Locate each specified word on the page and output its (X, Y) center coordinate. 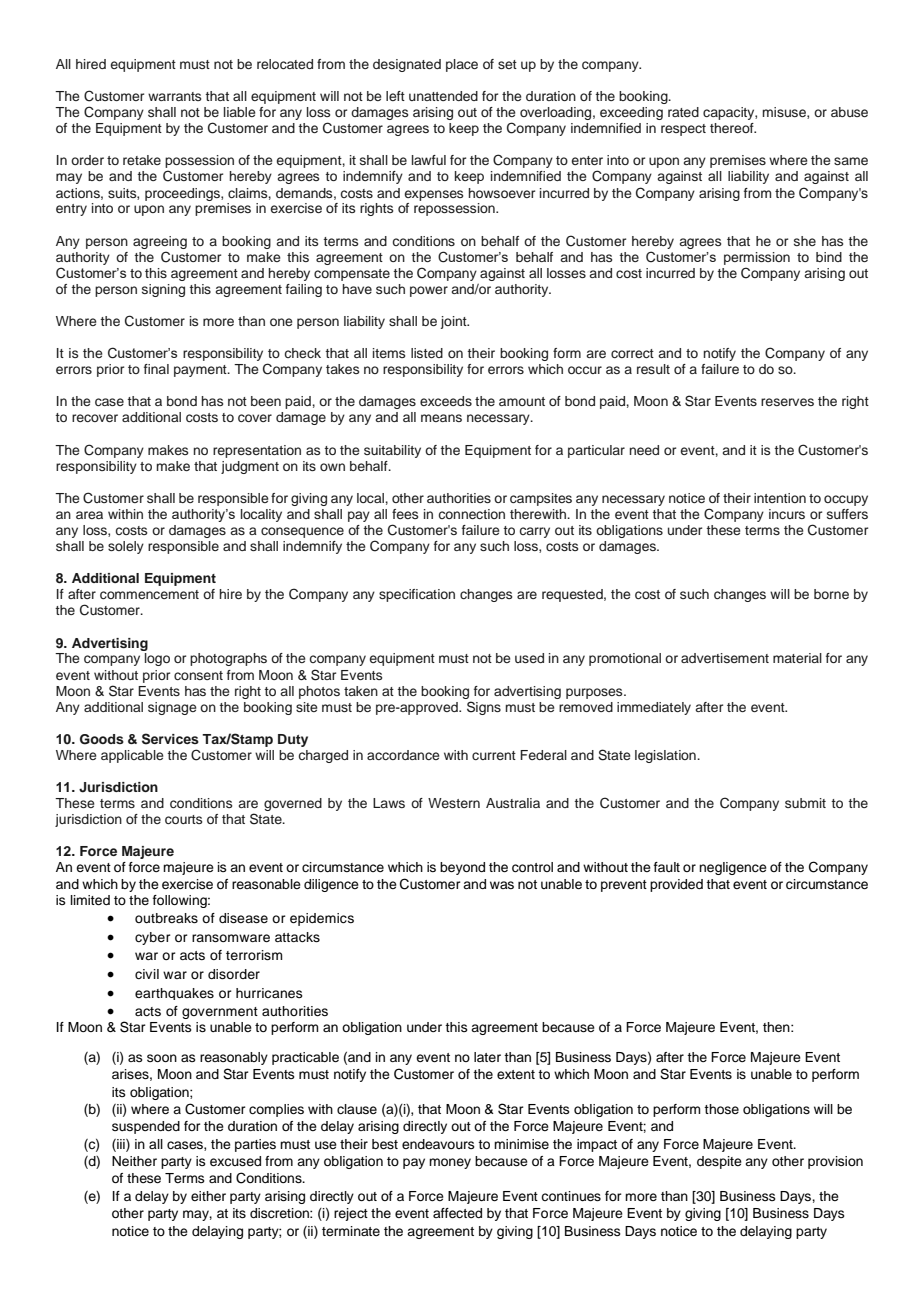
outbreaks (166, 918)
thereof (733, 128)
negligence (733, 868)
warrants (174, 96)
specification (417, 595)
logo (157, 659)
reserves (787, 402)
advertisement (725, 658)
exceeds (446, 401)
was (502, 885)
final (156, 369)
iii (121, 1145)
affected (457, 1213)
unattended (443, 96)
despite (719, 1162)
